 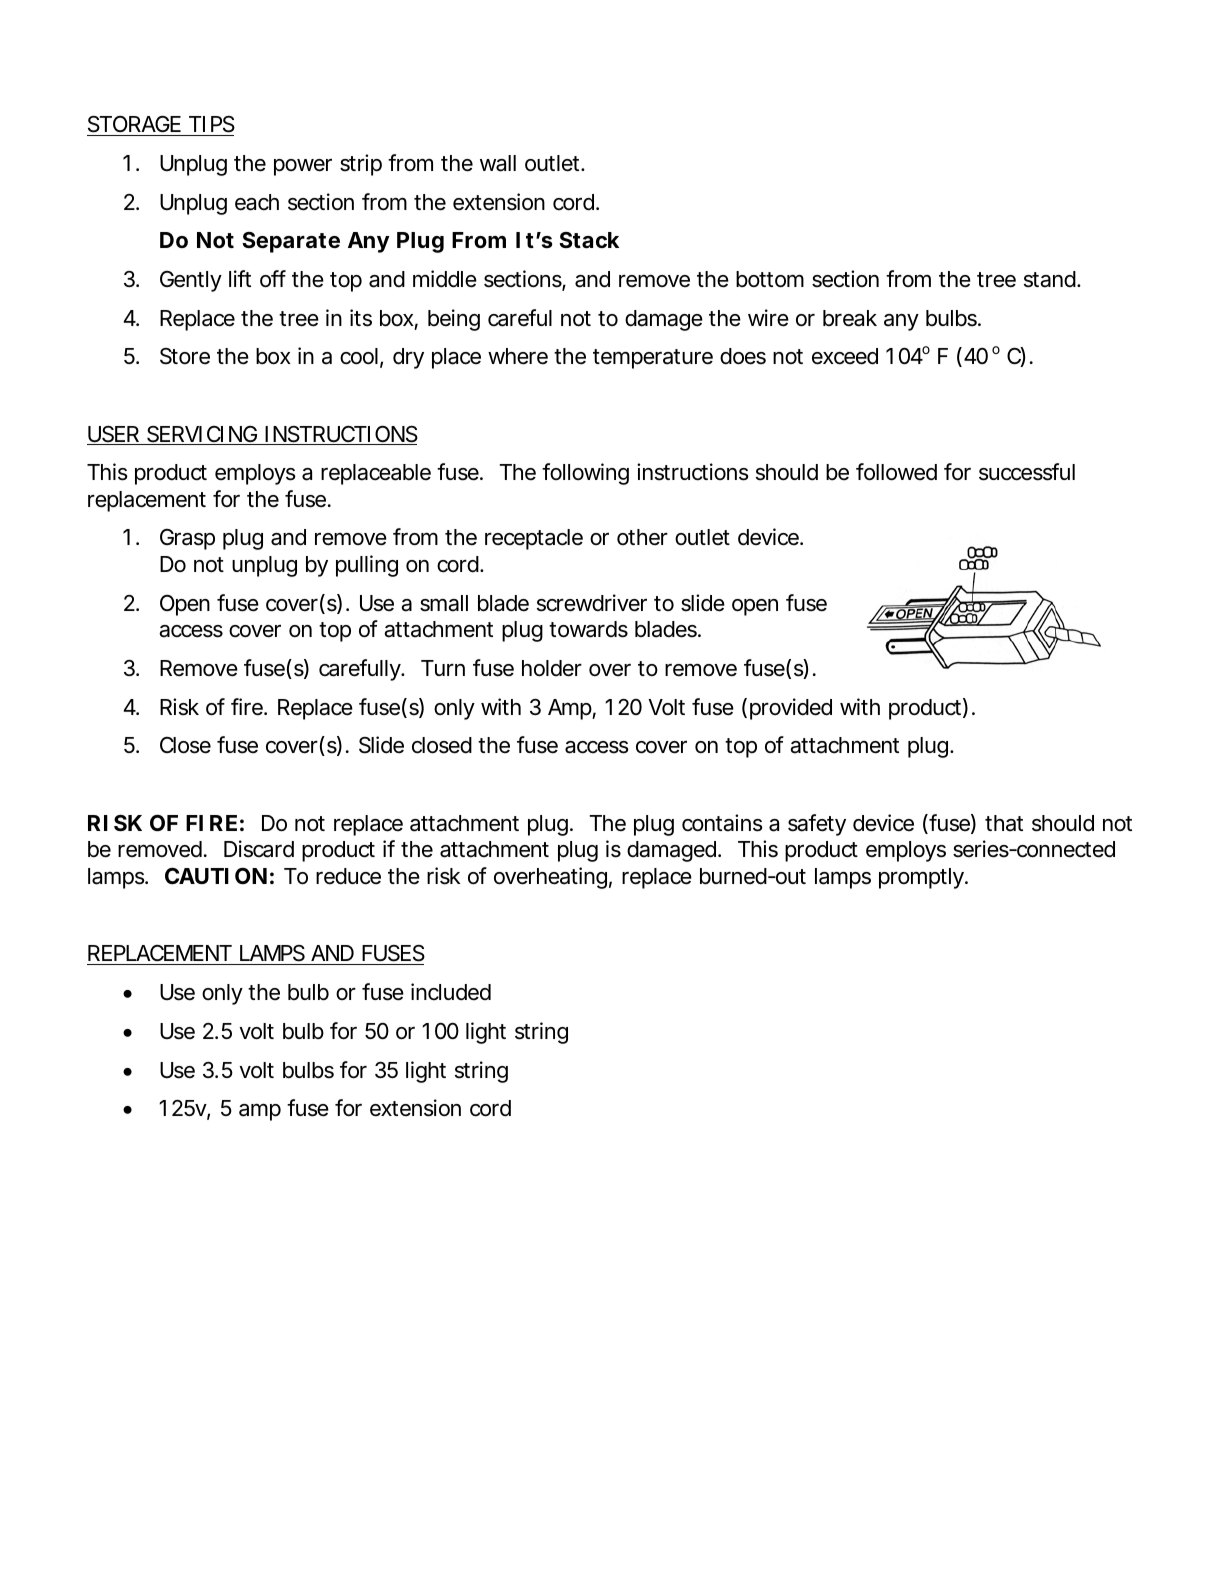 What do you see at coordinates (212, 124) in the document?
I see `TIPS` at bounding box center [212, 124].
